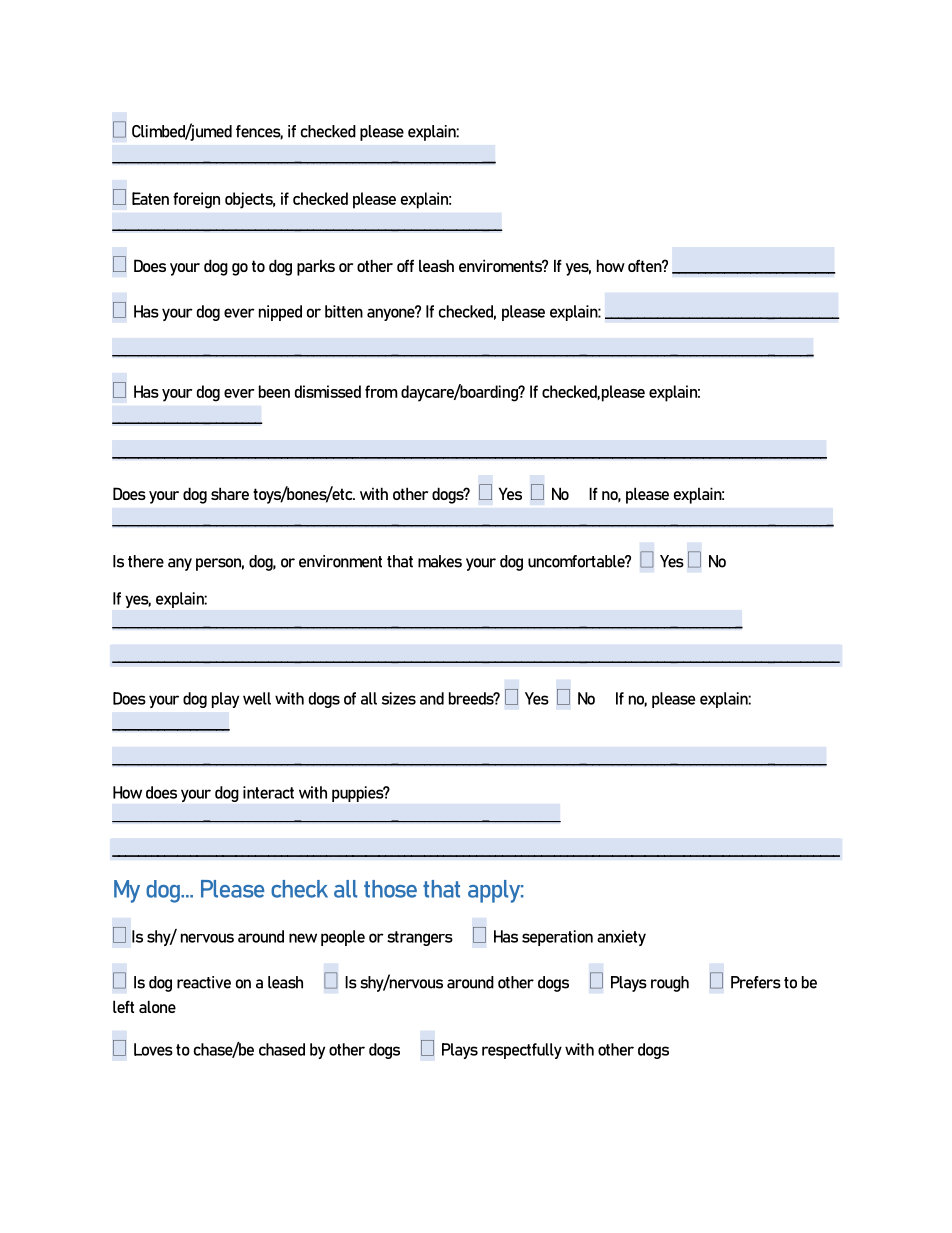  What do you see at coordinates (344, 311) in the page?
I see `bitten` at bounding box center [344, 311].
